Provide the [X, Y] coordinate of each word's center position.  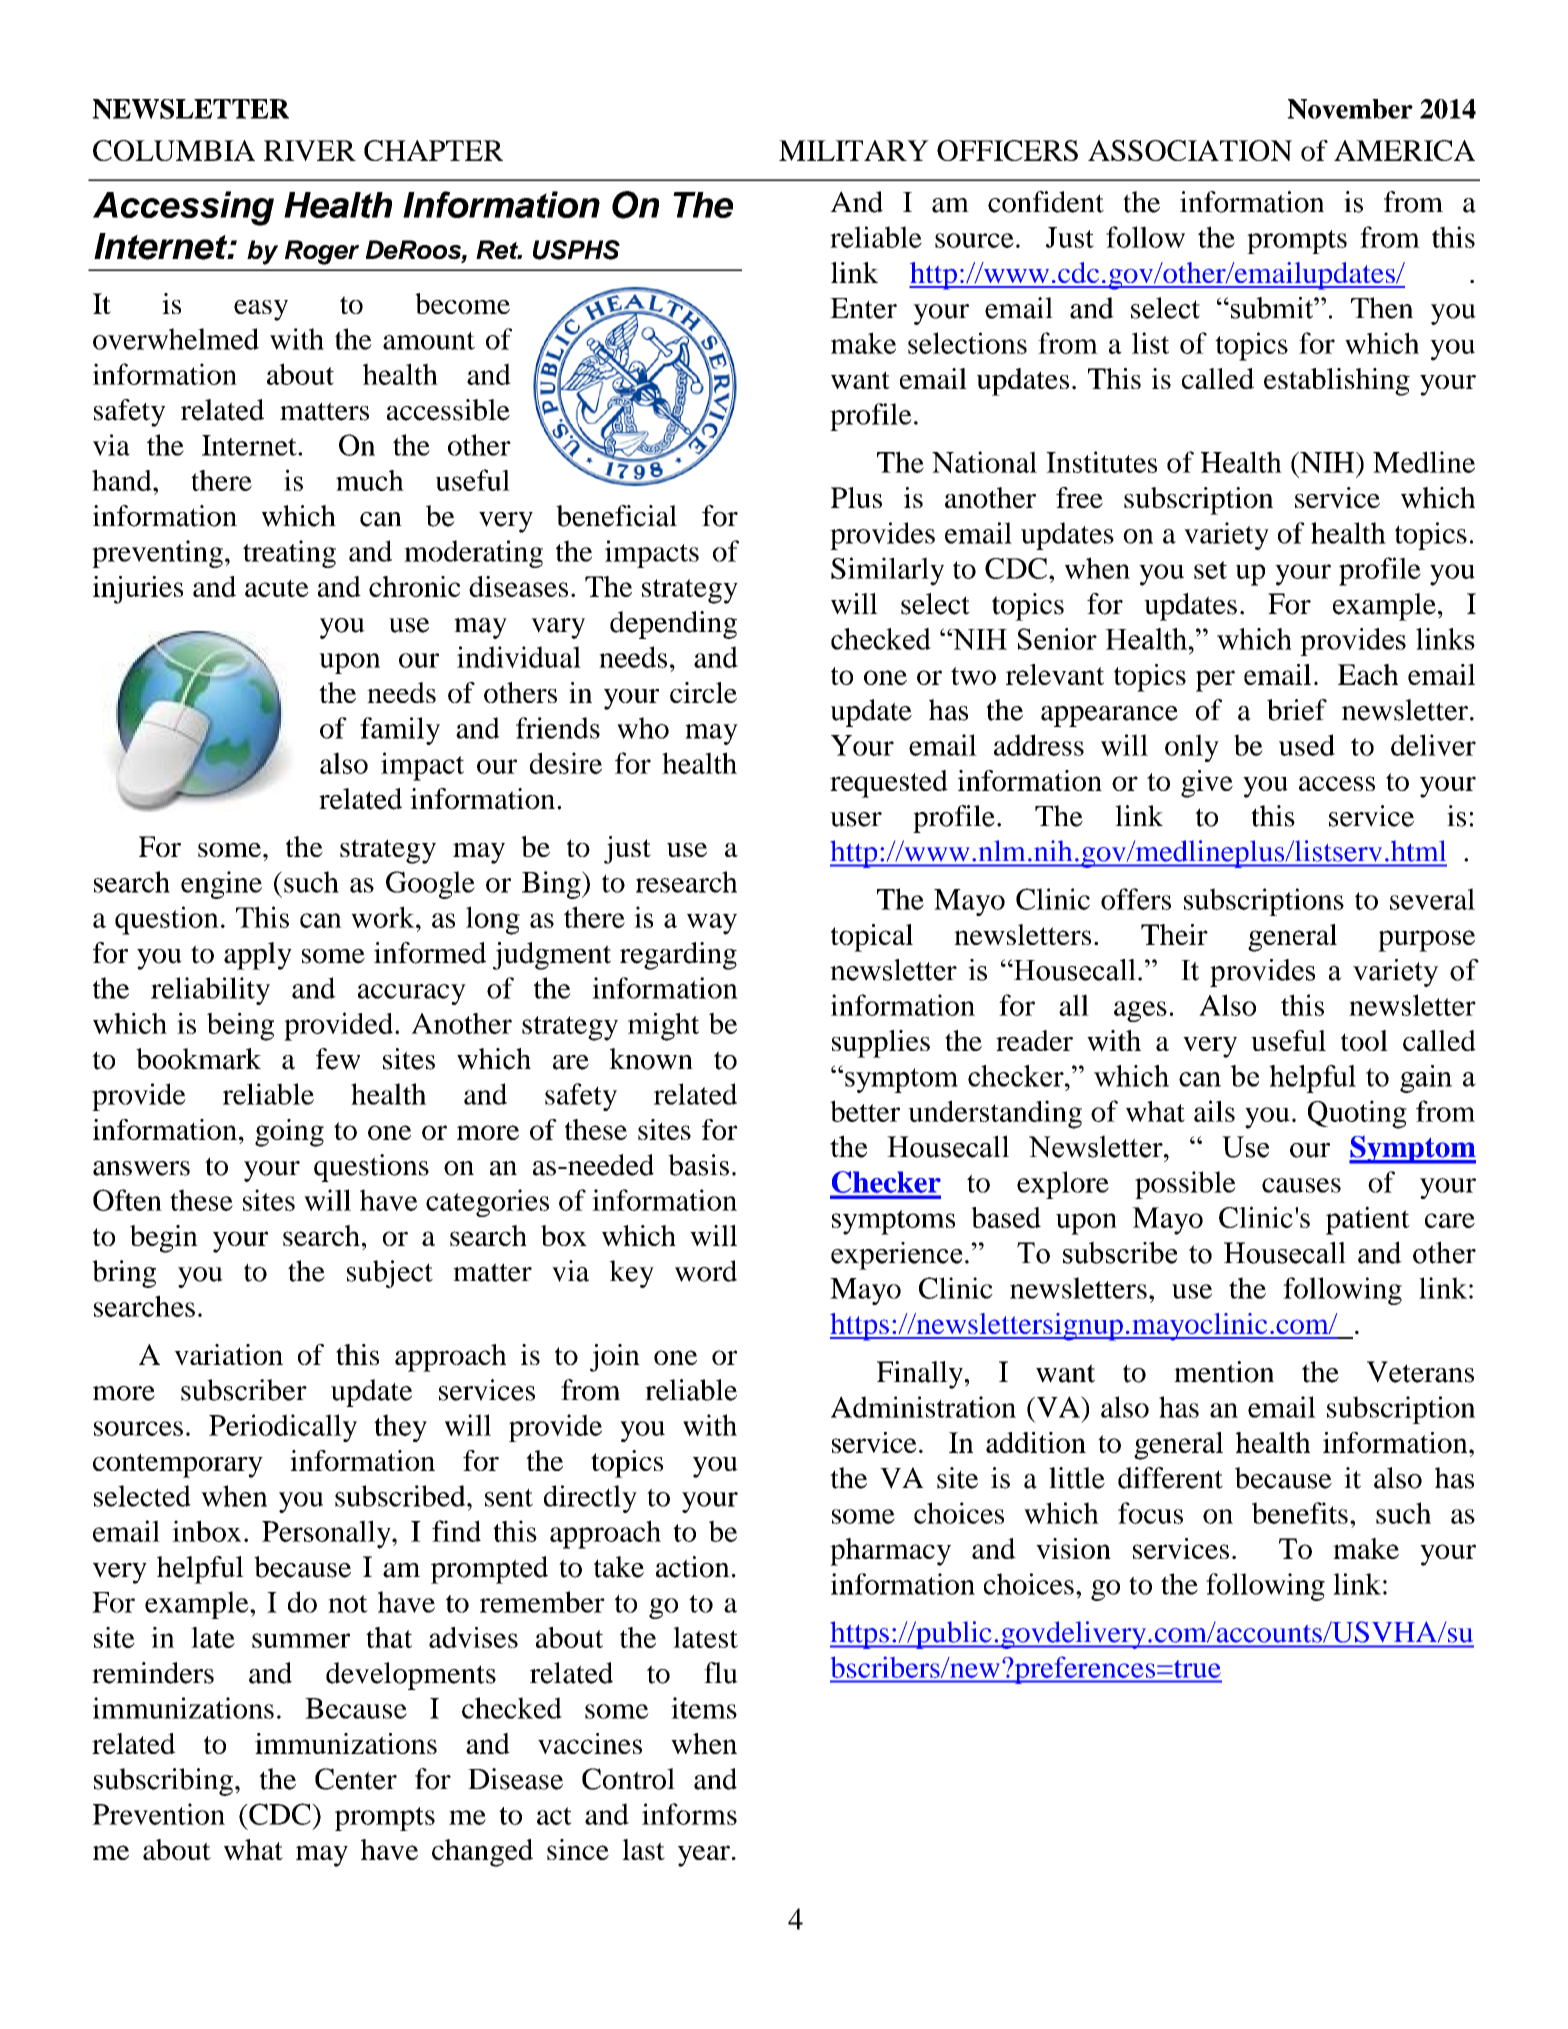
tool [1364, 1040]
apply [258, 956]
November [1350, 109]
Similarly [887, 571]
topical [872, 938]
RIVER [310, 150]
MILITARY [854, 150]
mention [1224, 1372]
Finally [920, 1375]
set [1210, 570]
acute [277, 588]
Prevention [158, 1814]
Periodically [283, 1428]
